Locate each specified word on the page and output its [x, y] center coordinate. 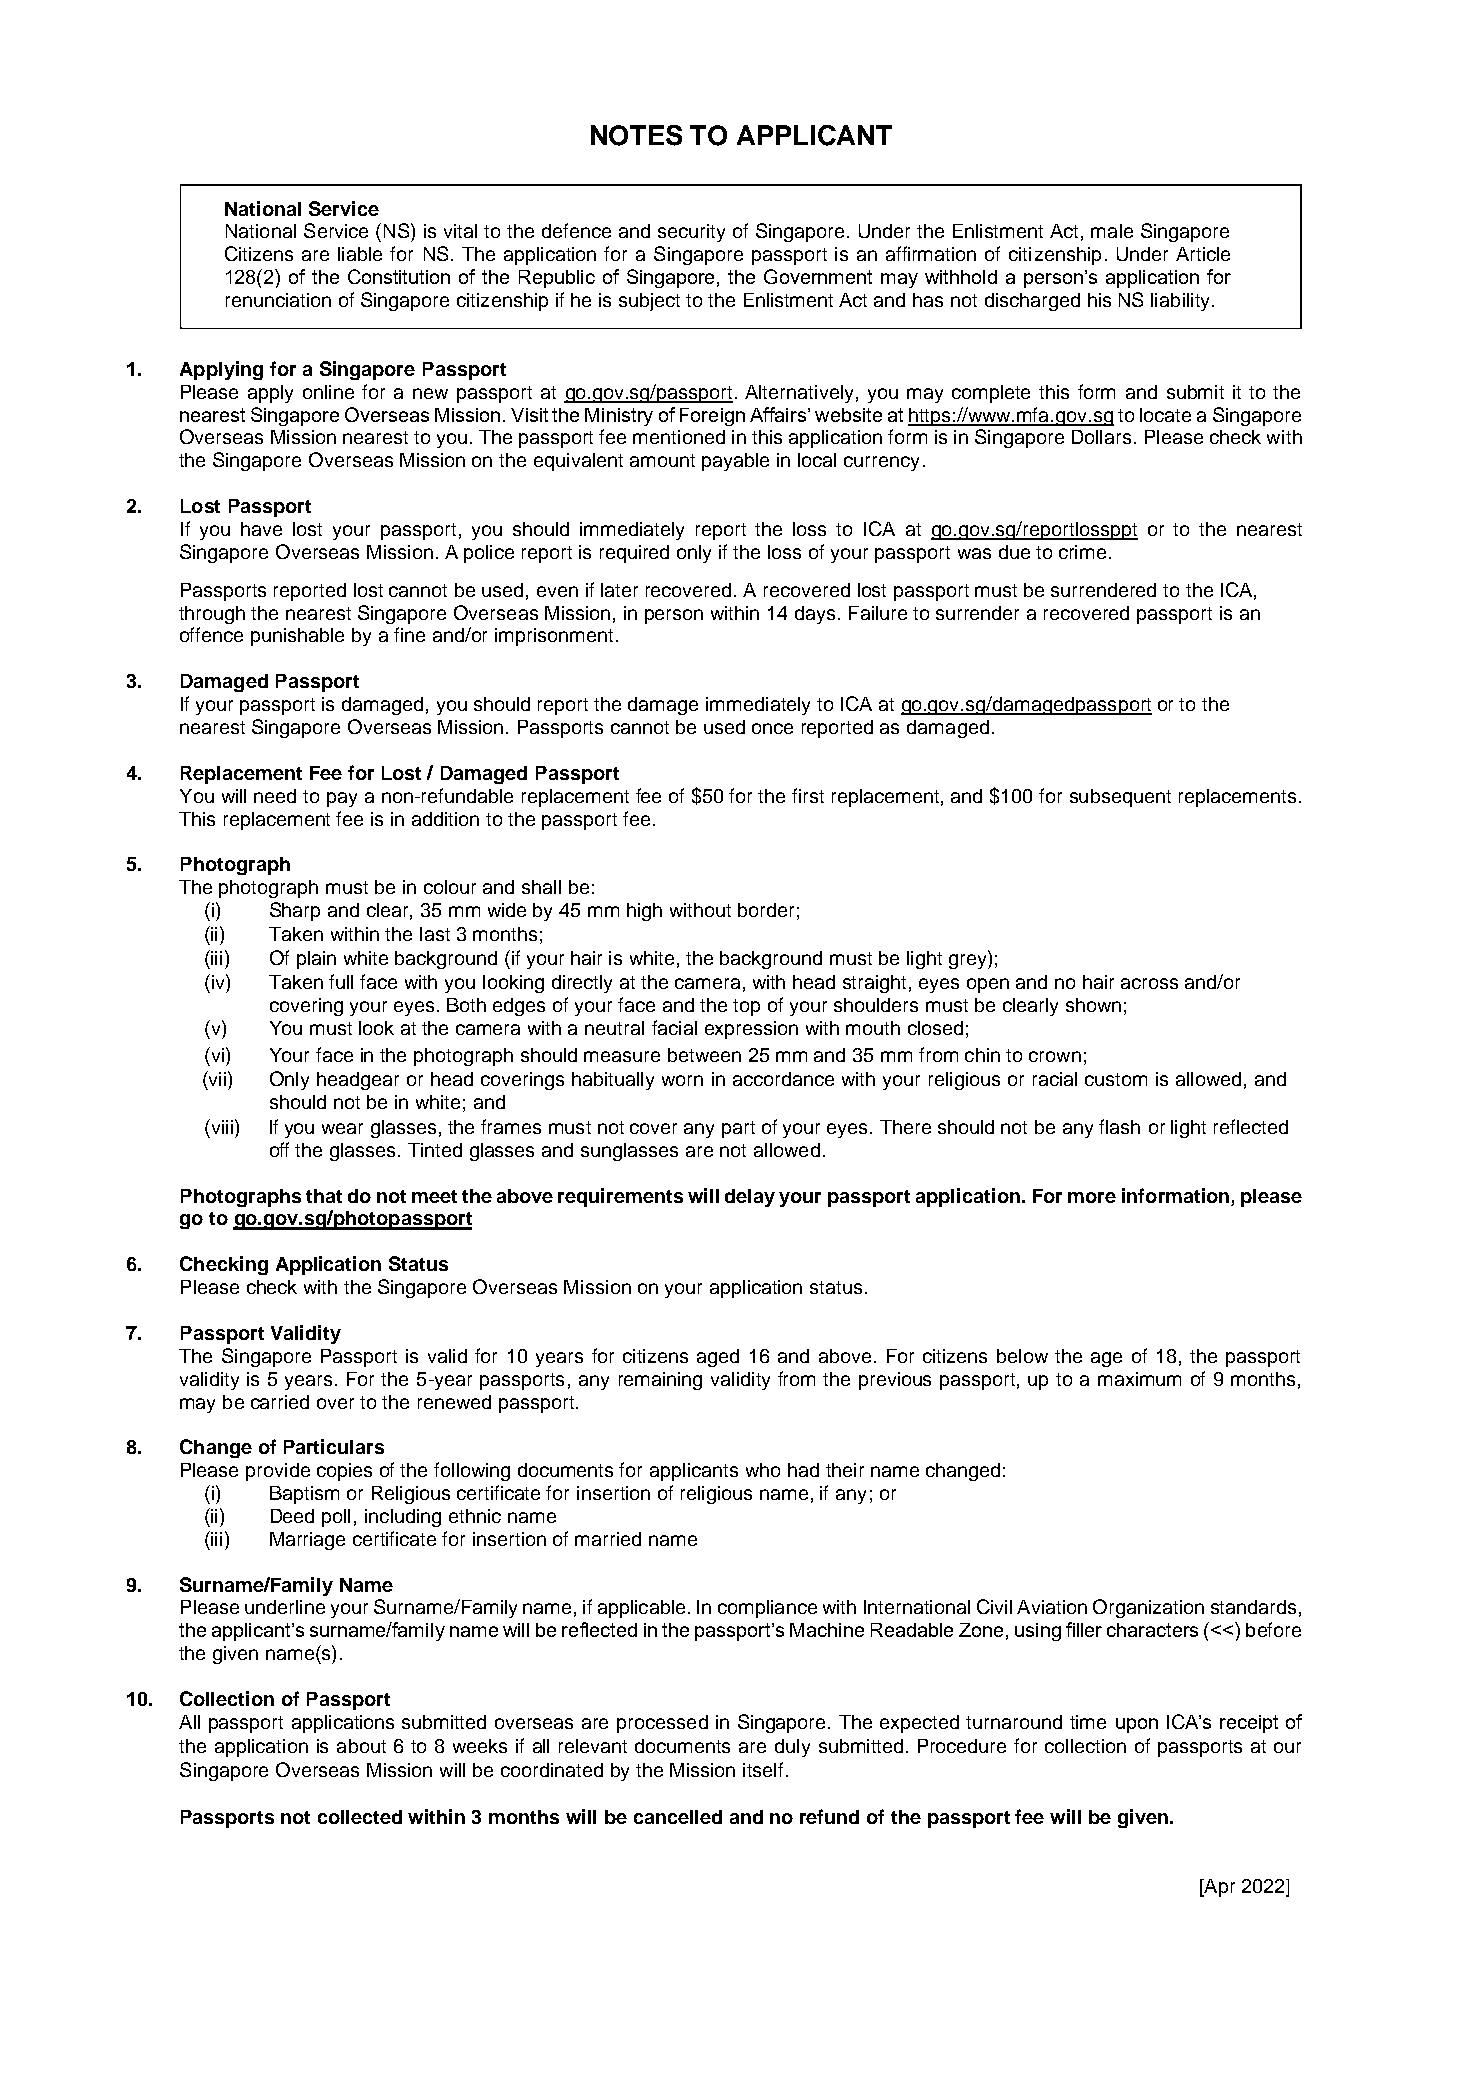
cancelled [678, 1817]
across [1149, 983]
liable [360, 254]
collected [360, 1817]
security [691, 233]
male [1112, 231]
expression [751, 1030]
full [341, 981]
